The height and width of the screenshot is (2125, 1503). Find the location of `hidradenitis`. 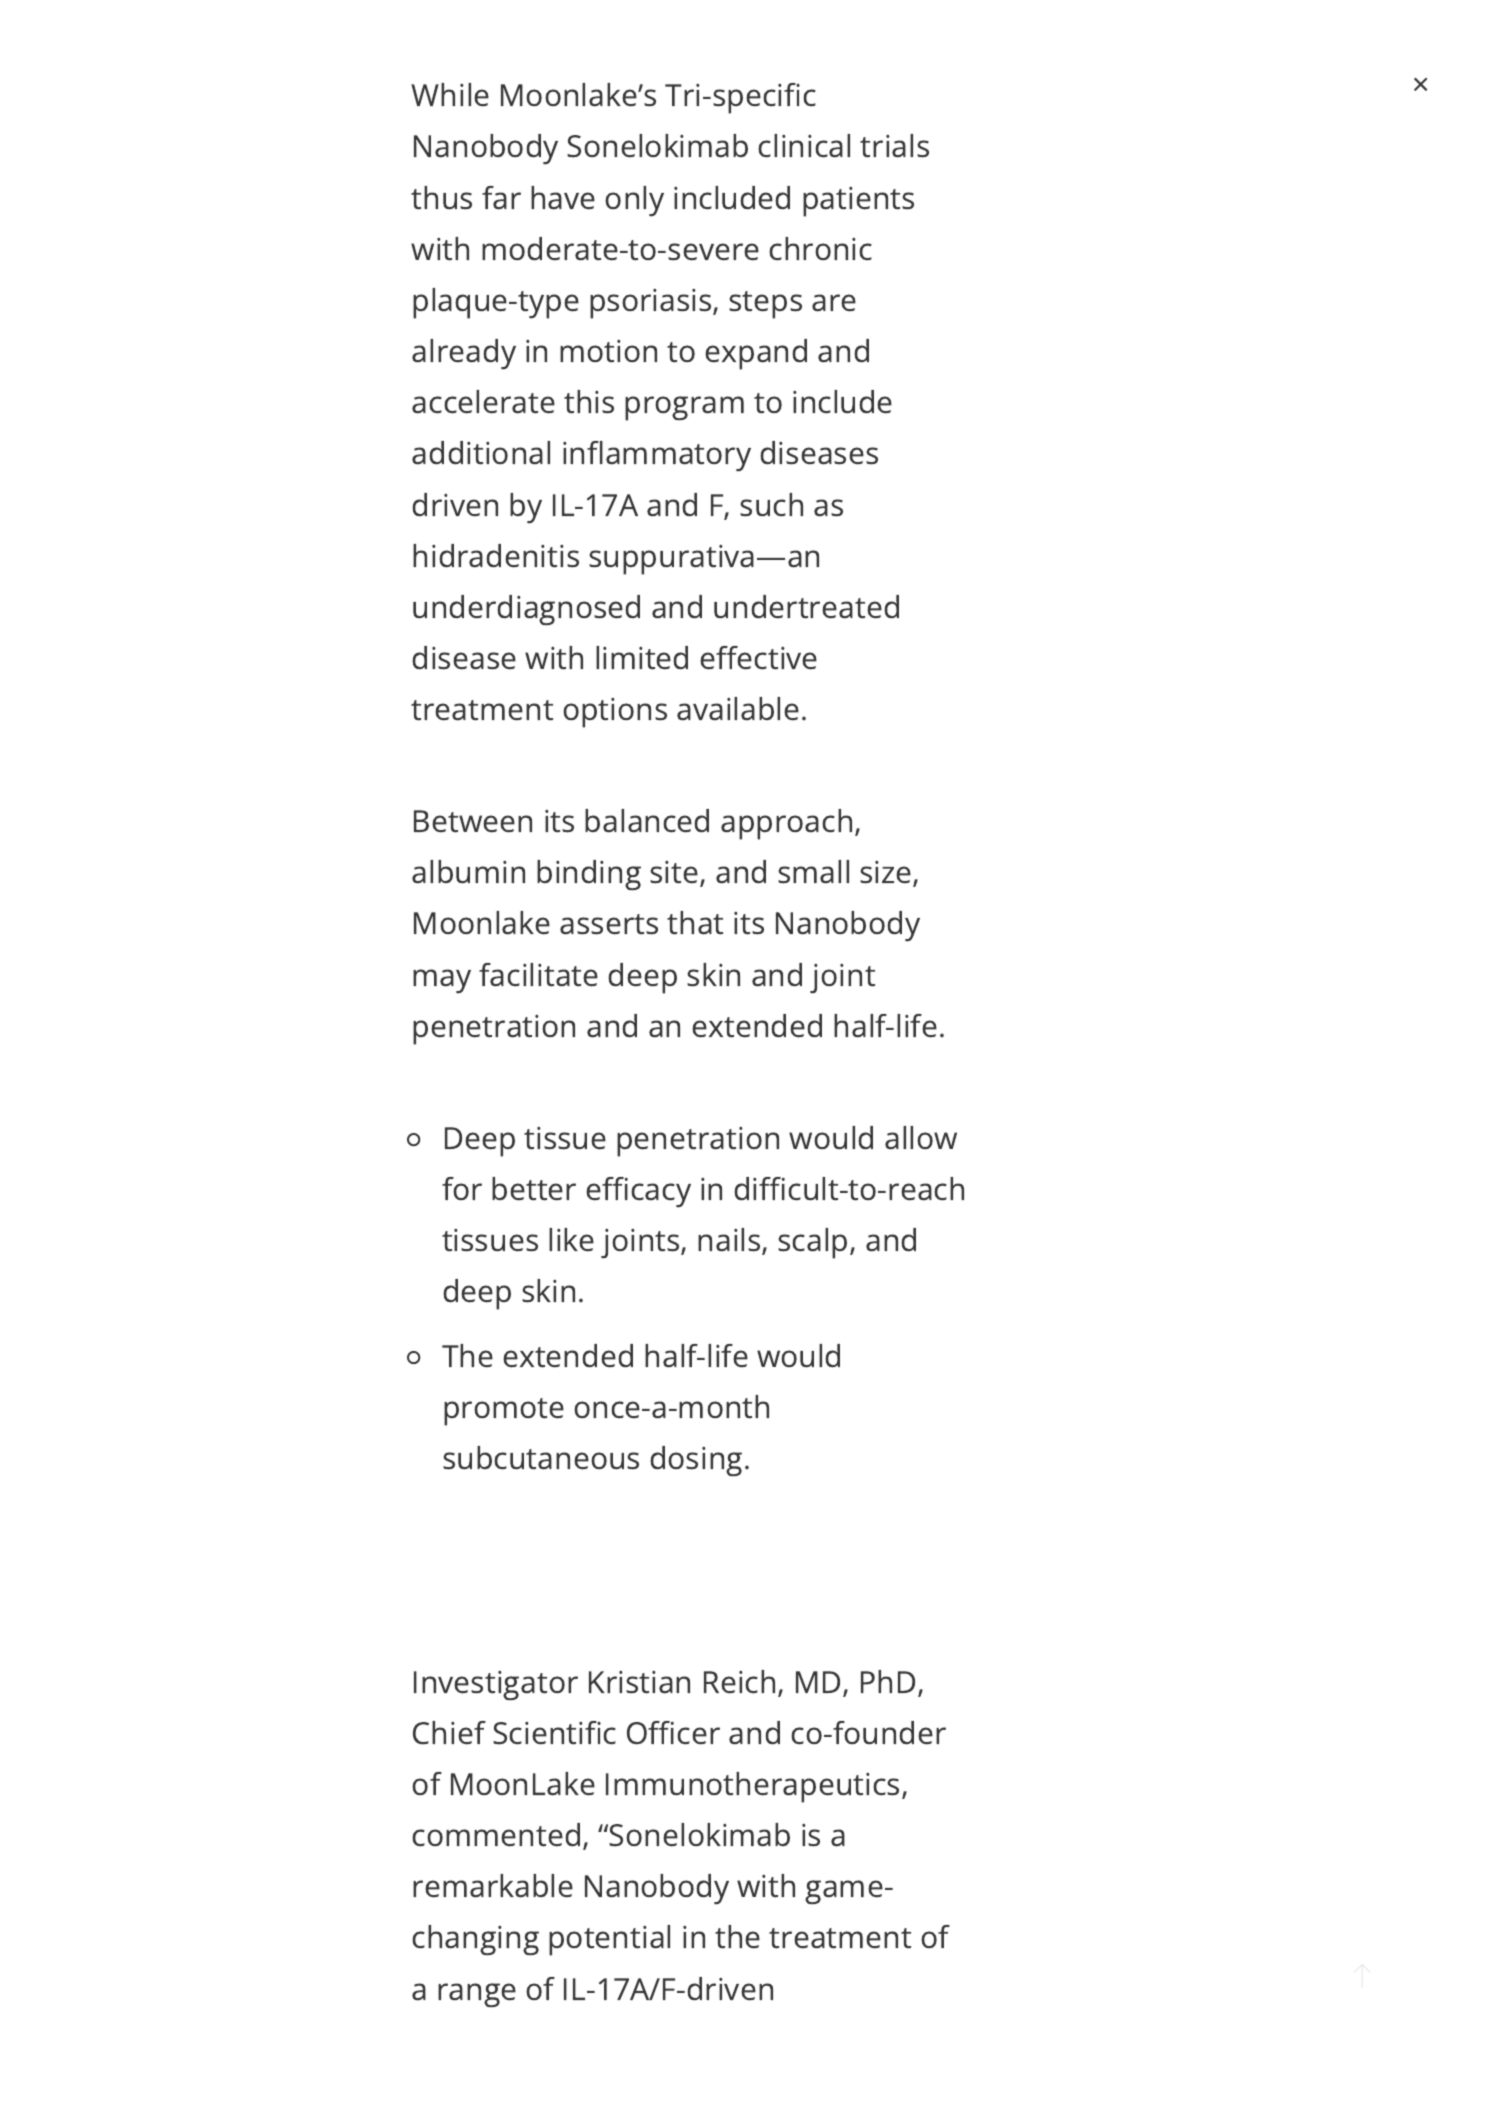

hidradenitis is located at coordinates (496, 556).
